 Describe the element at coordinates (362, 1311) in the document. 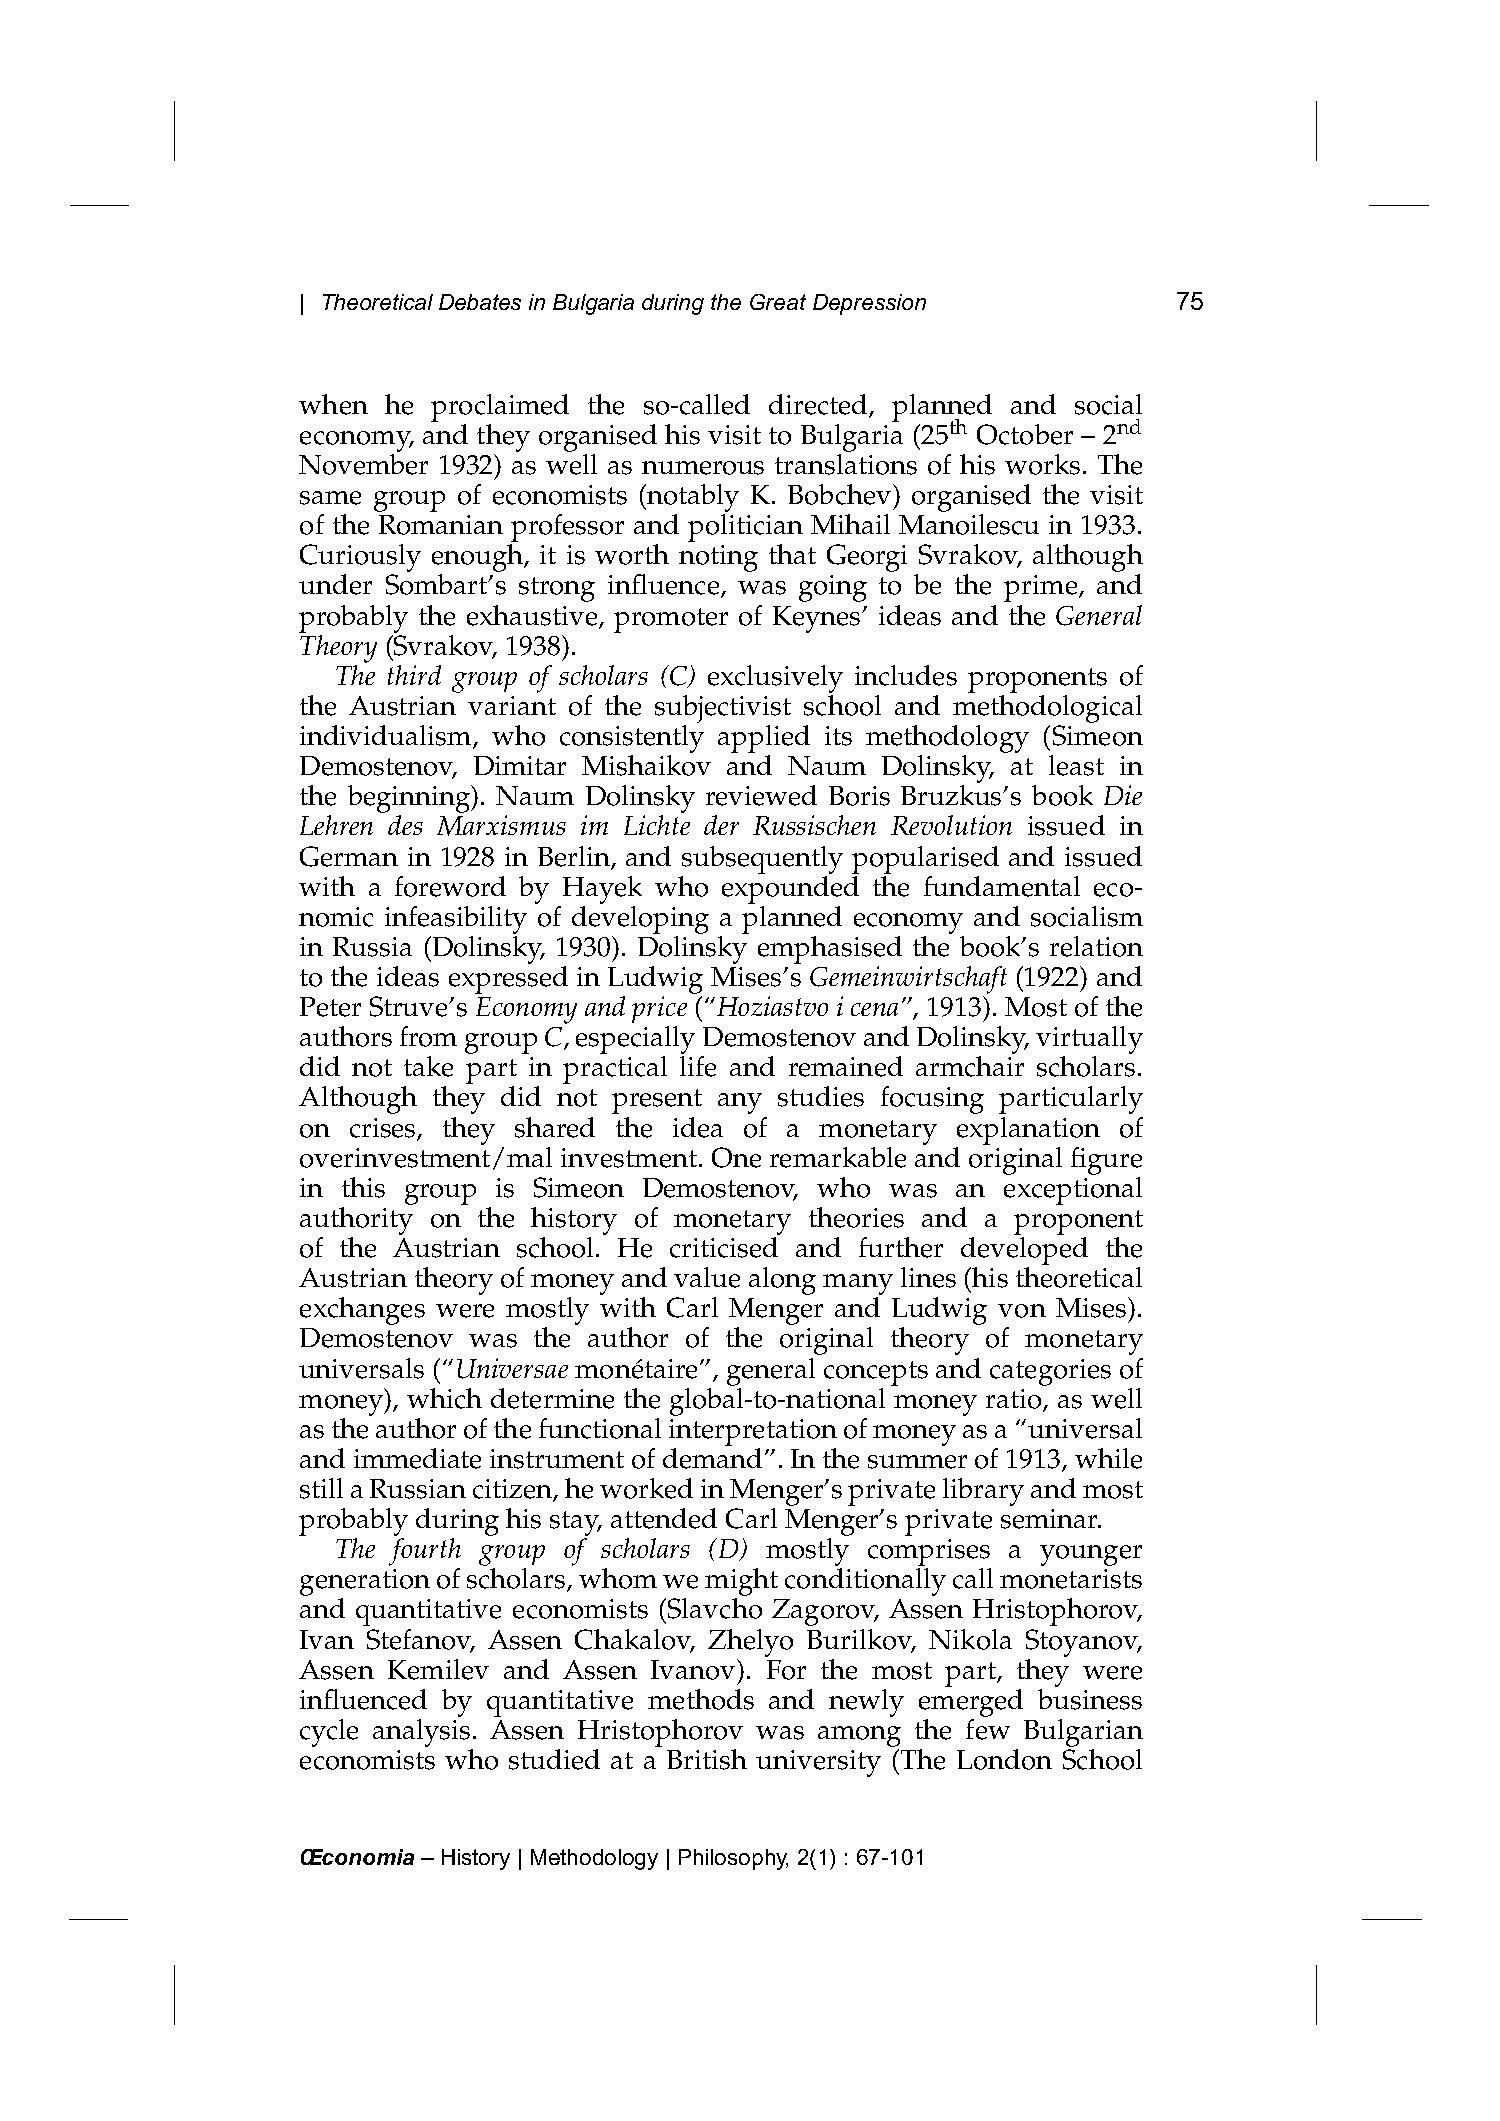

I see `exchanges` at that location.
